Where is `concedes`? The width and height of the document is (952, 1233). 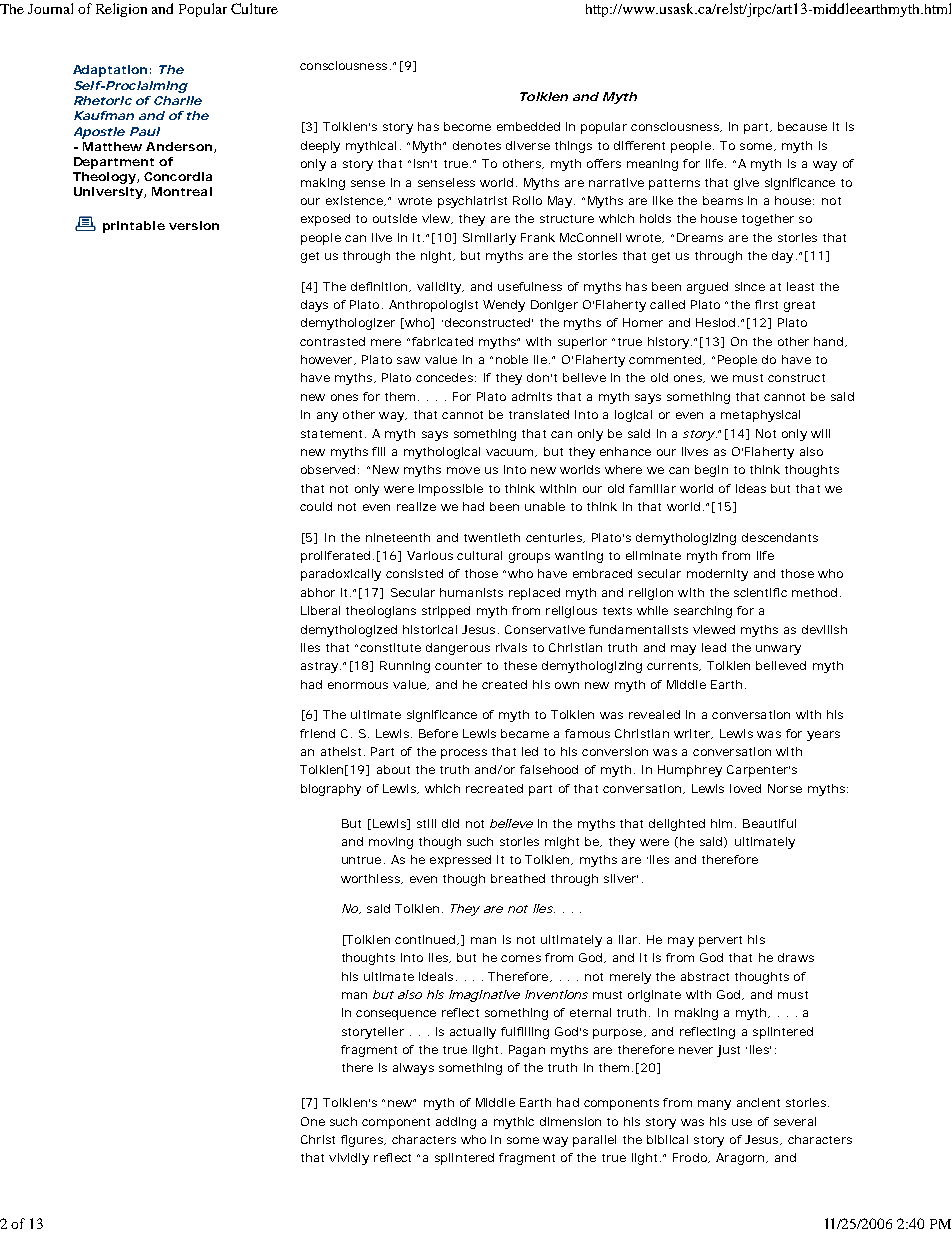
concedes is located at coordinates (446, 377).
